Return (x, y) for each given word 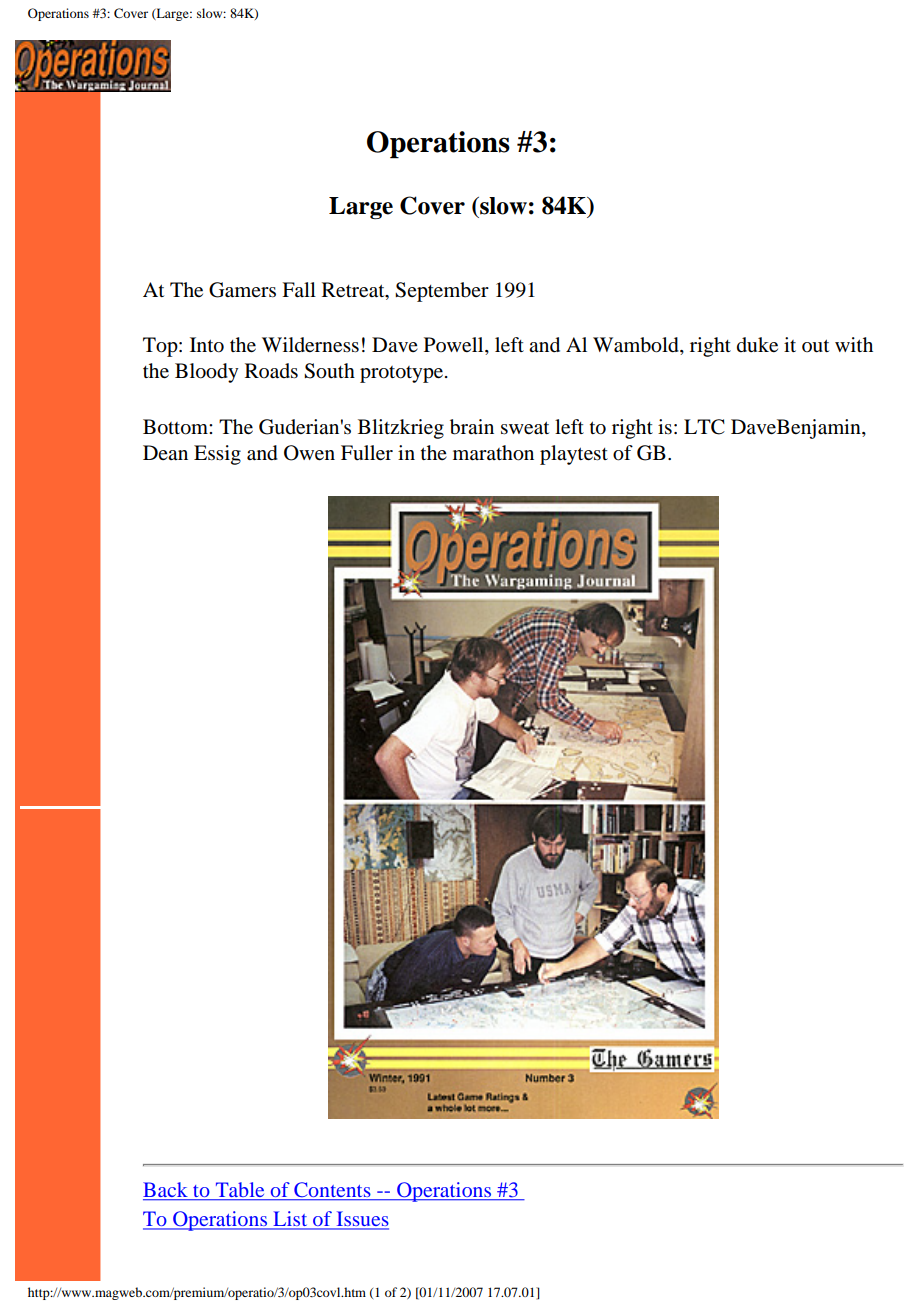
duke (757, 345)
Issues (361, 1220)
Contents (332, 1189)
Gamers (242, 290)
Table (240, 1189)
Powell (455, 346)
